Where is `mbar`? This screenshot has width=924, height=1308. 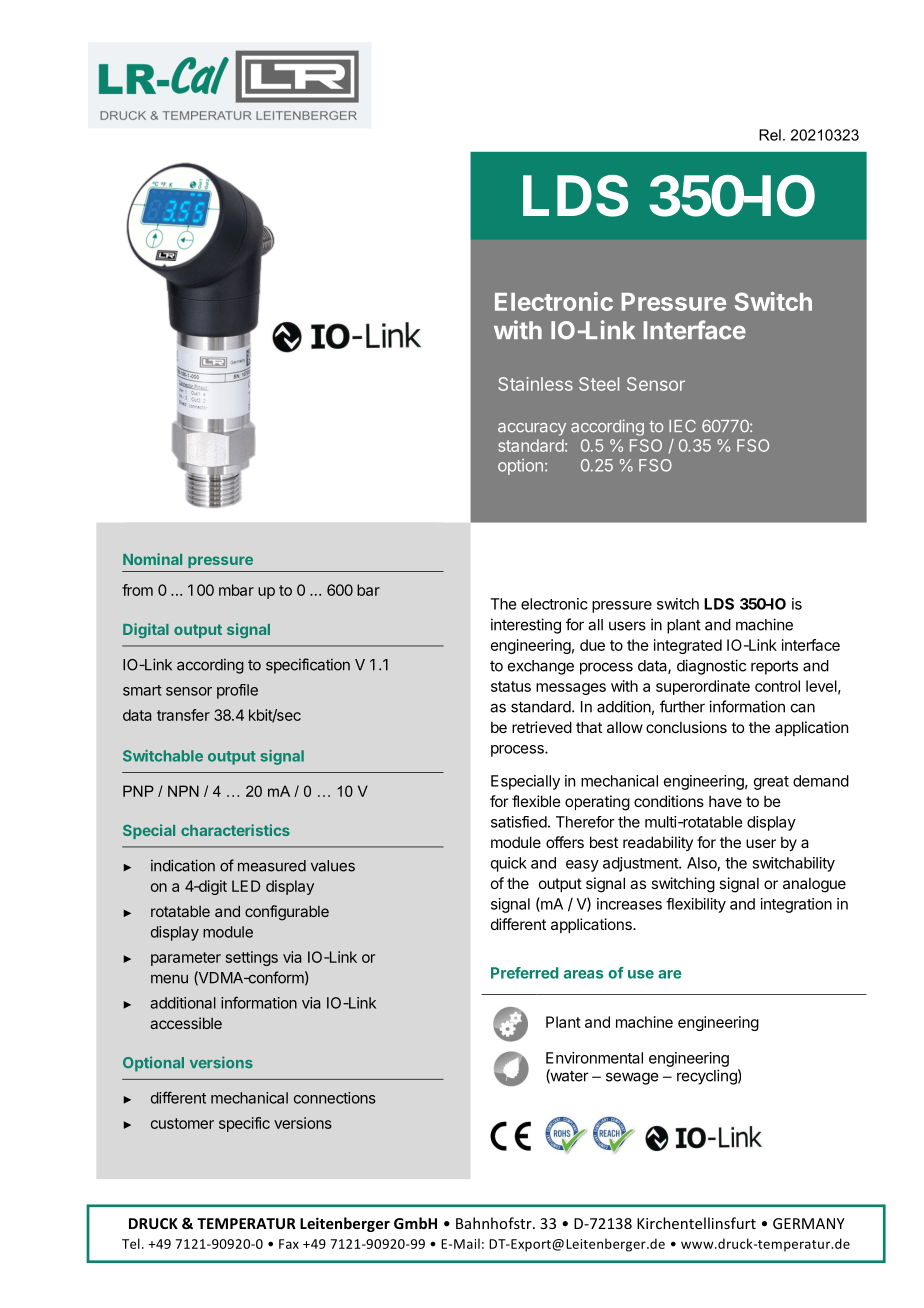 mbar is located at coordinates (236, 590).
